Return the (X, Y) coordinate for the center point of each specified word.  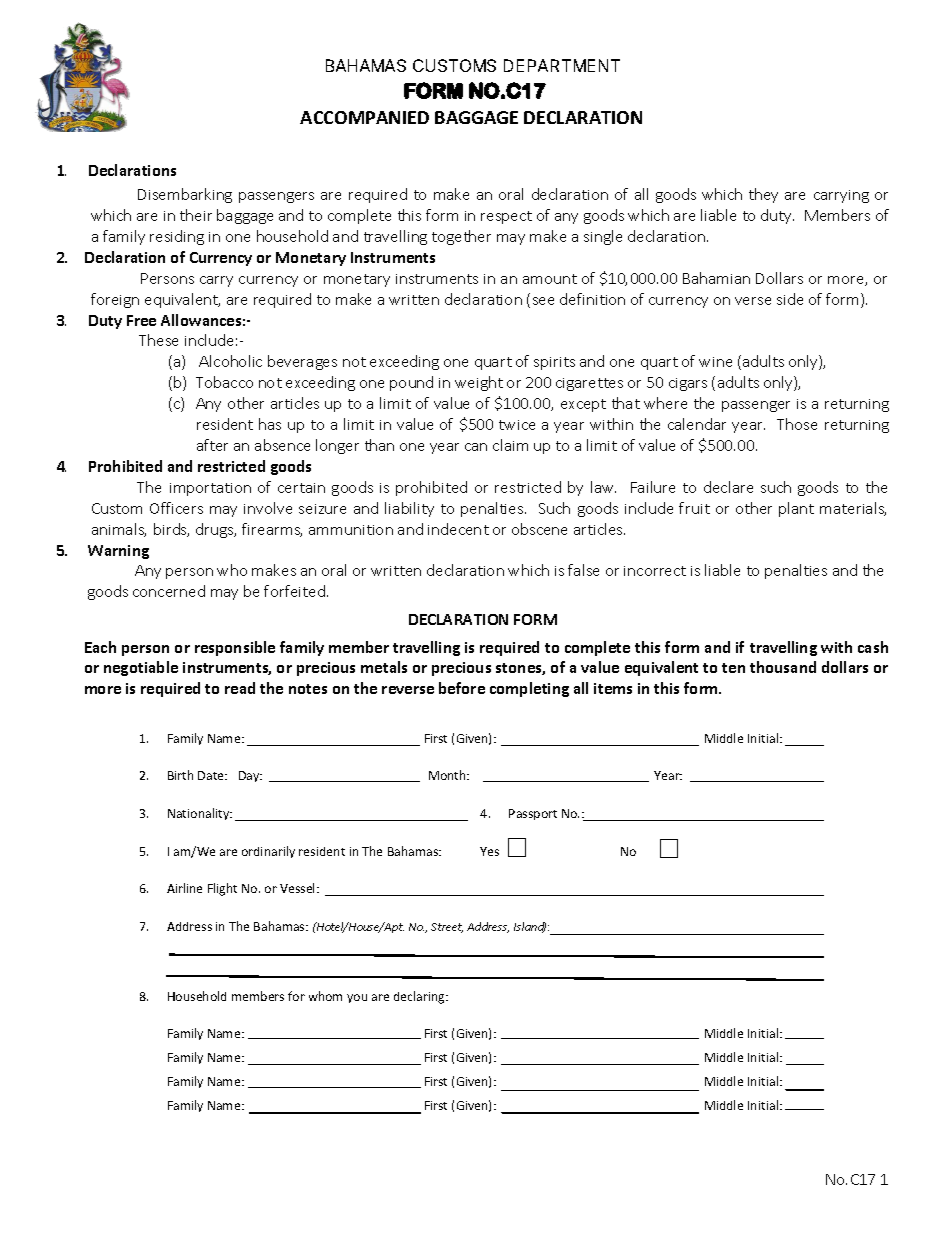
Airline (184, 888)
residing (177, 237)
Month (448, 775)
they (763, 195)
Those (797, 424)
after (212, 445)
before (462, 688)
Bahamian (716, 278)
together (461, 237)
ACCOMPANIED (364, 117)
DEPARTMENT (562, 65)
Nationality (200, 814)
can (476, 447)
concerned (169, 591)
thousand (783, 667)
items (613, 688)
